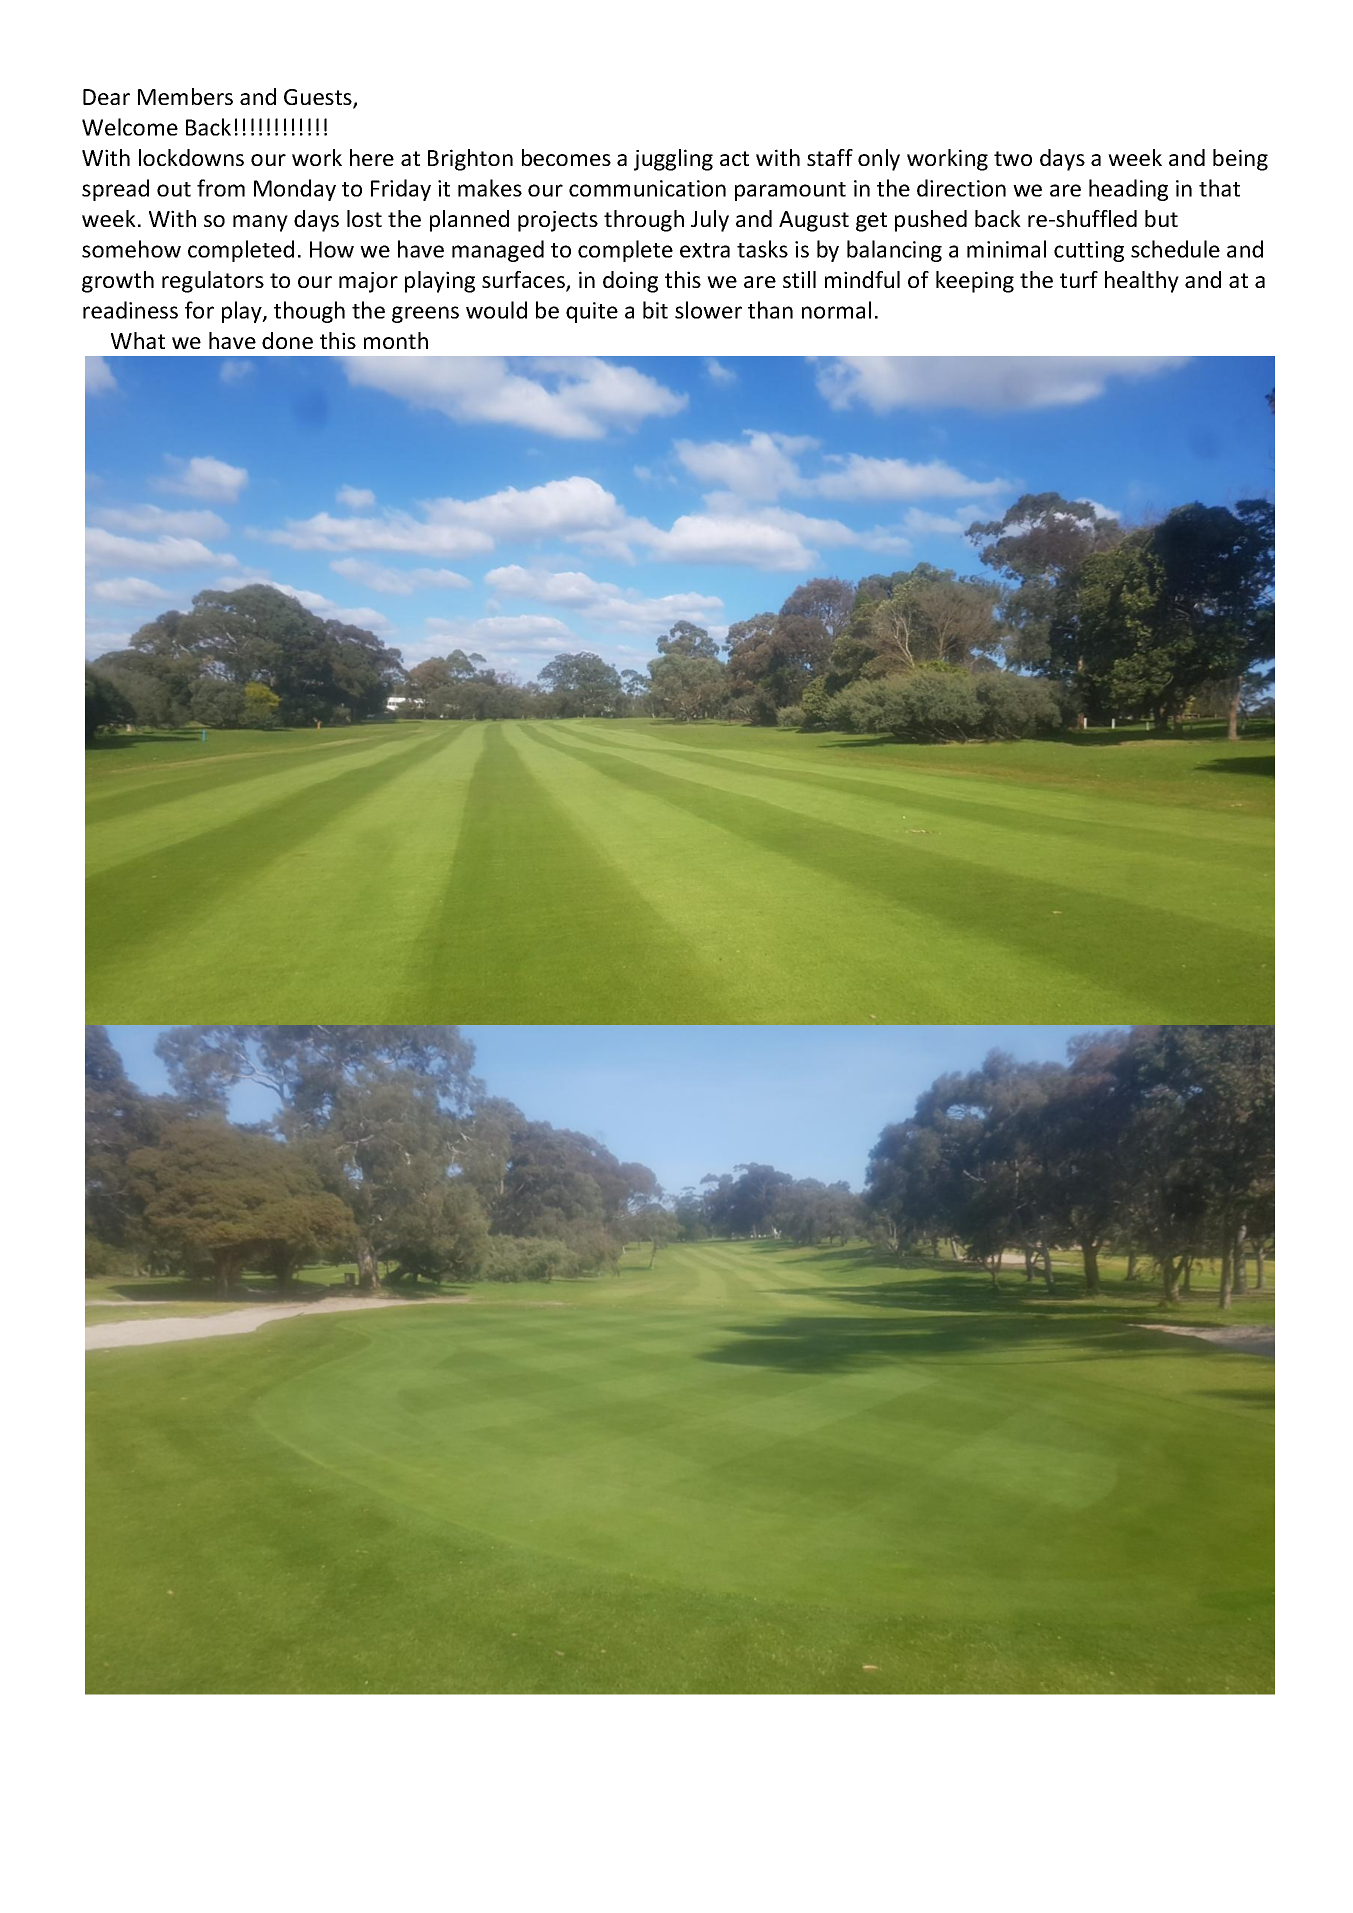 This image has height=1913, width=1353. What do you see at coordinates (673, 160) in the image?
I see `juggling` at bounding box center [673, 160].
